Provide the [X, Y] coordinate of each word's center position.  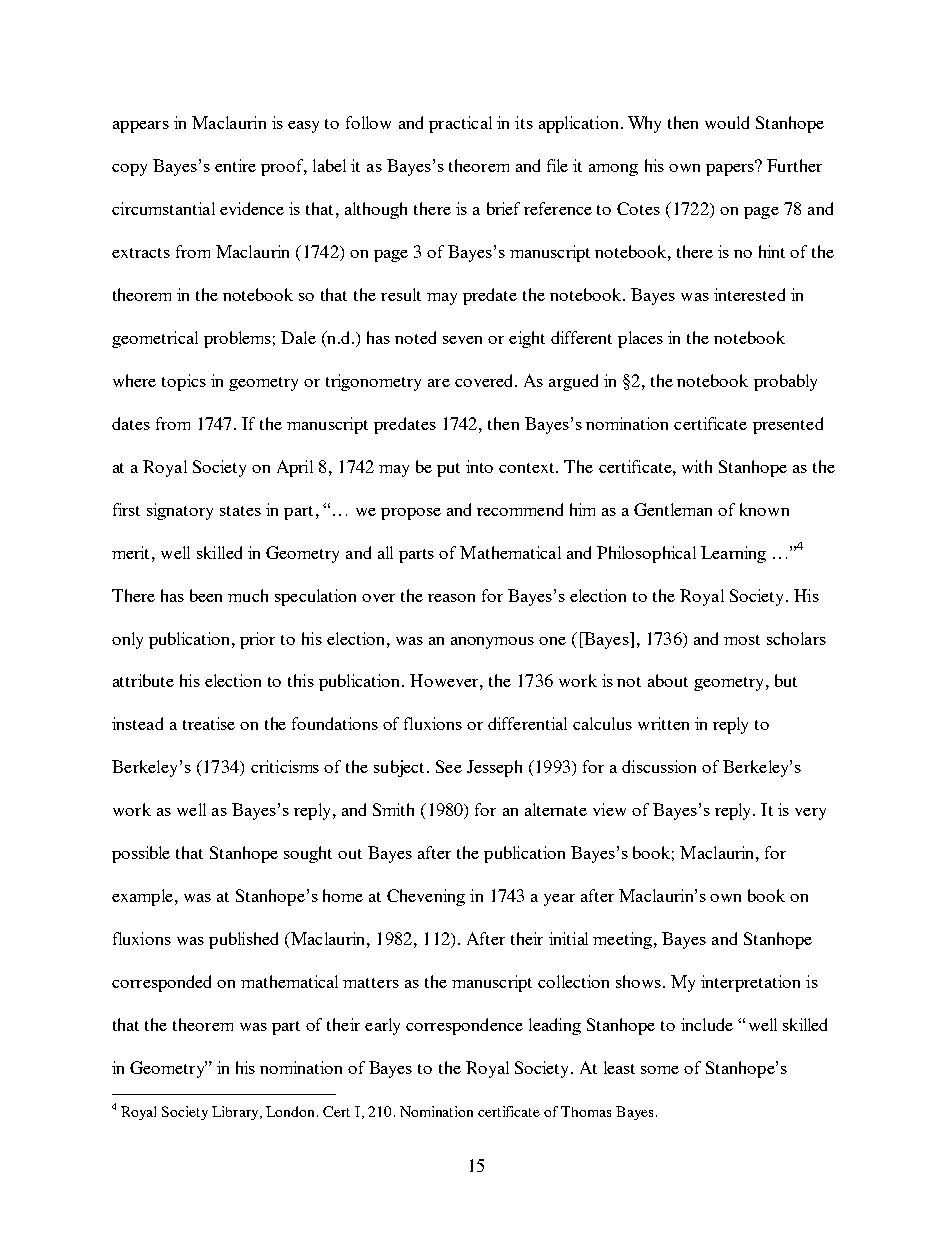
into [479, 466]
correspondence [464, 1026]
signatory [180, 511]
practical [460, 124]
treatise [209, 723]
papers [731, 168]
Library [236, 1113]
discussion [659, 766]
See [449, 766]
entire [235, 165]
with [697, 466]
